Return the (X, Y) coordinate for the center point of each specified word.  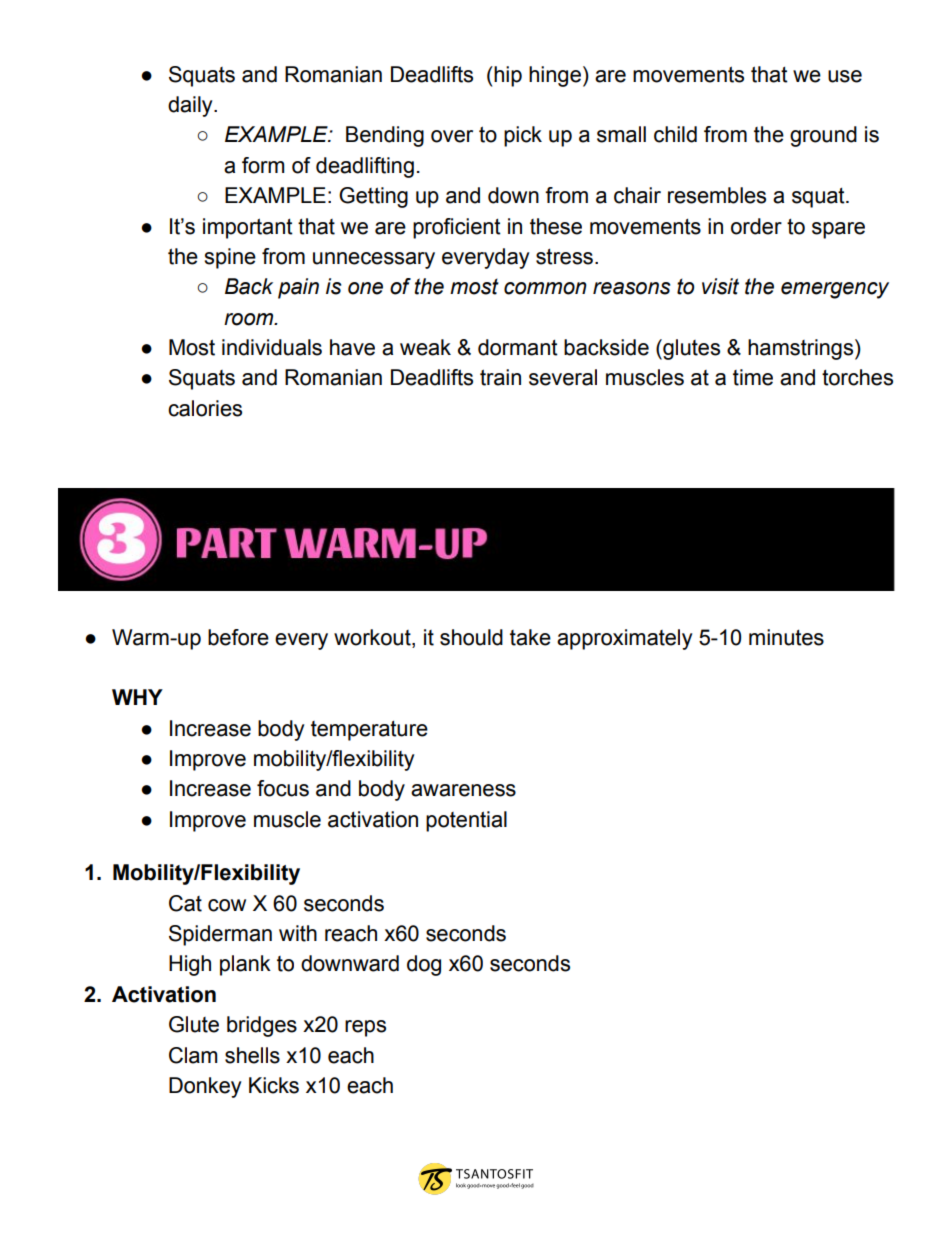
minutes (786, 637)
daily (191, 106)
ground (823, 136)
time (753, 377)
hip (507, 76)
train (500, 377)
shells (252, 1055)
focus (283, 788)
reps (365, 1028)
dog (424, 965)
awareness (463, 790)
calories (205, 408)
